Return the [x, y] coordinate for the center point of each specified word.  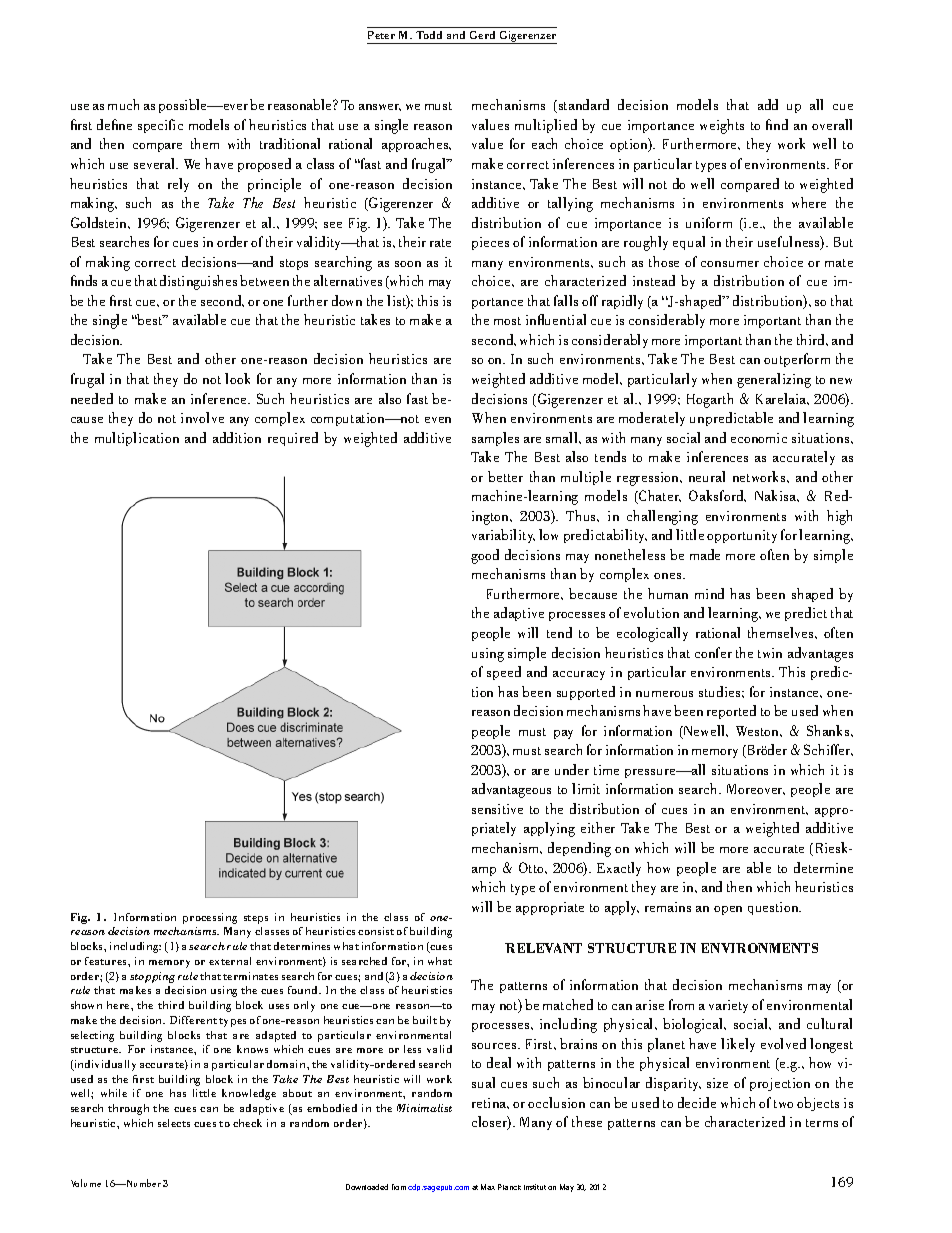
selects [174, 1123]
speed [504, 673]
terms [822, 1123]
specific [160, 126]
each [544, 143]
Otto [532, 867]
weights [722, 126]
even [438, 420]
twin [770, 653]
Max [488, 1187]
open [728, 910]
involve [202, 417]
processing [210, 918]
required [293, 439]
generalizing [774, 380]
